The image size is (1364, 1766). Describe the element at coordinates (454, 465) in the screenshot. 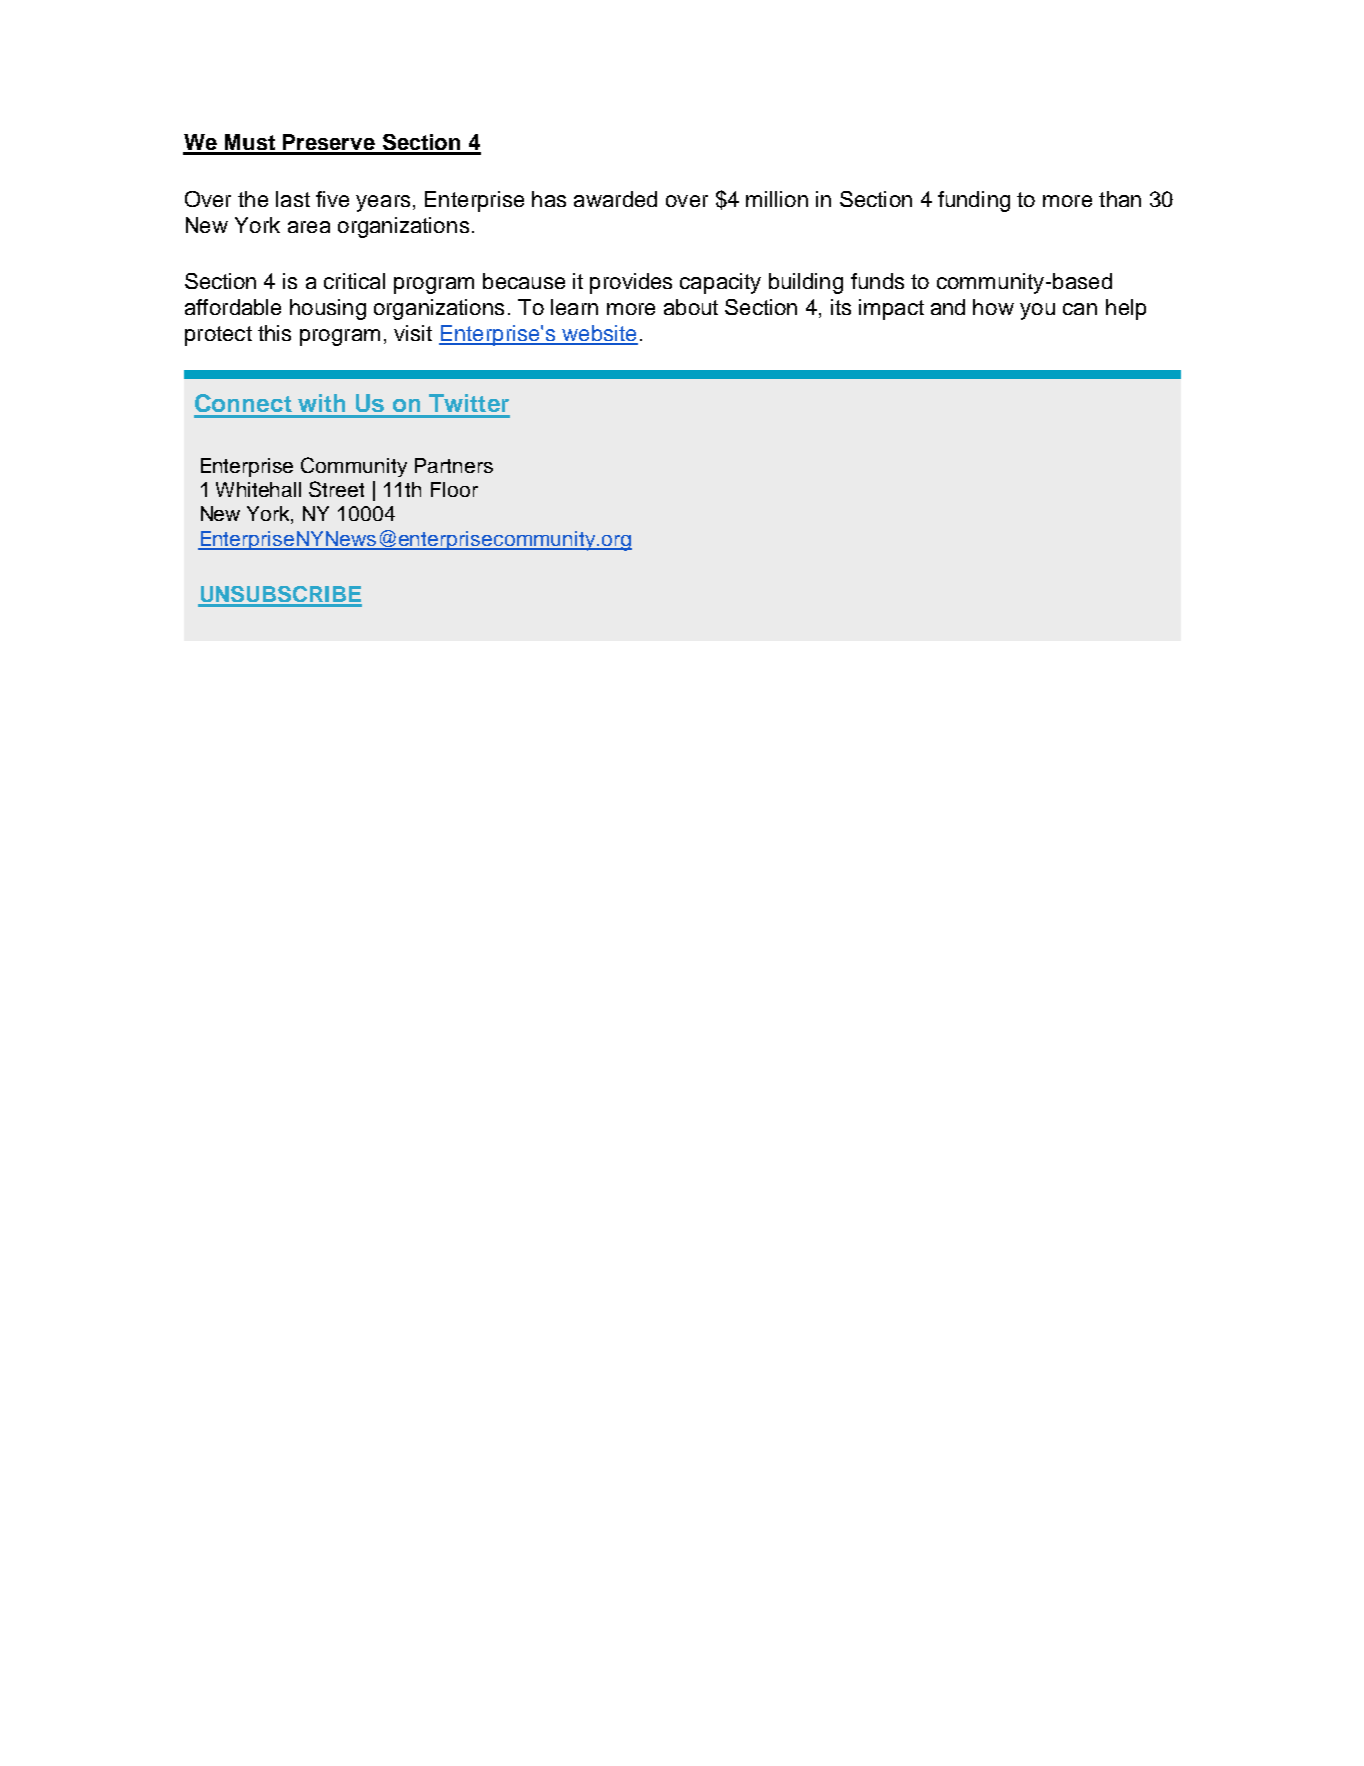

I see `Partners` at that location.
